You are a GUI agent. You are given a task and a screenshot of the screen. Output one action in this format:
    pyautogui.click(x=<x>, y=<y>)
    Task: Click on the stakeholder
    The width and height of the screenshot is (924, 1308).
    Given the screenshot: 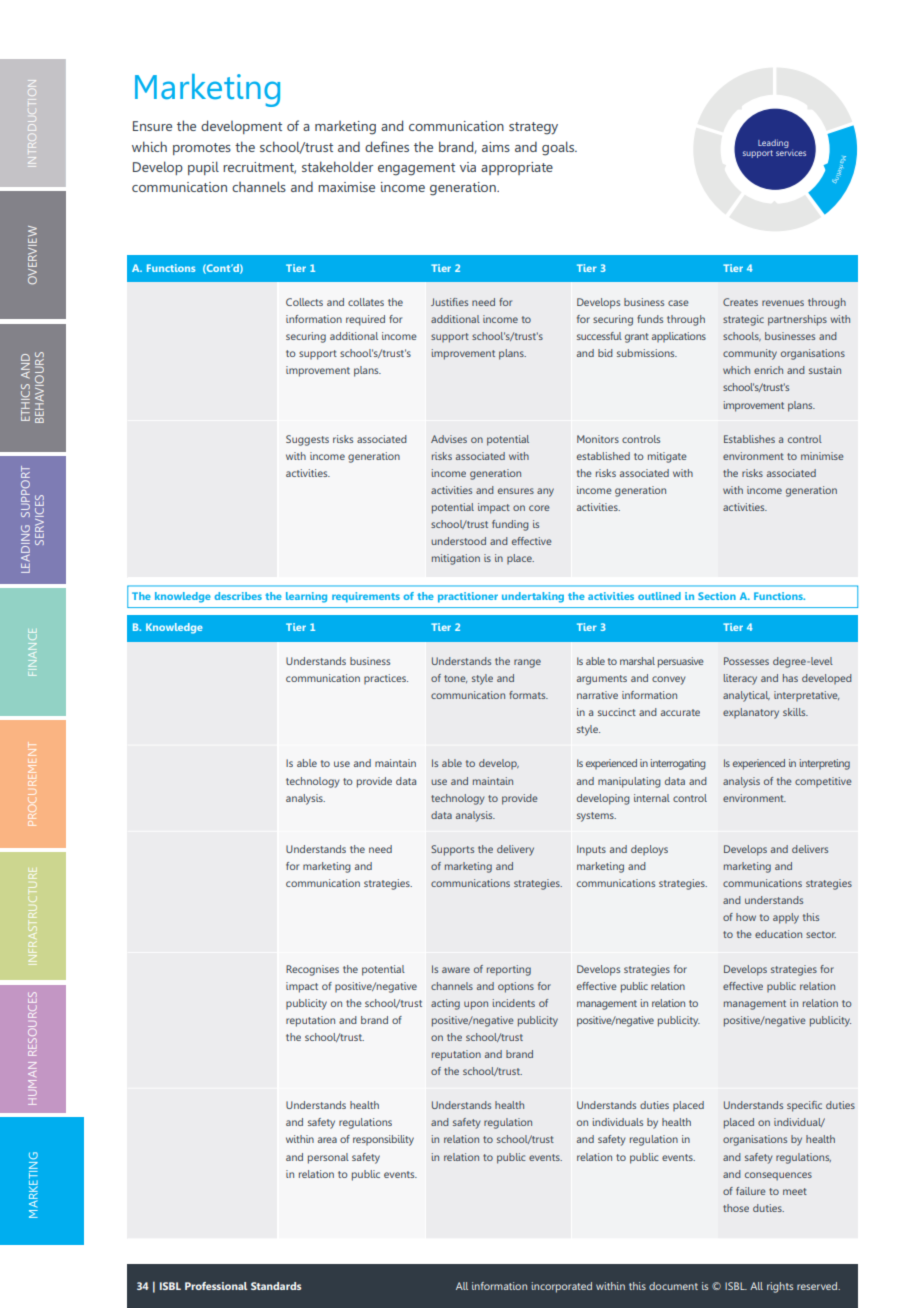 What is the action you would take?
    pyautogui.click(x=337, y=166)
